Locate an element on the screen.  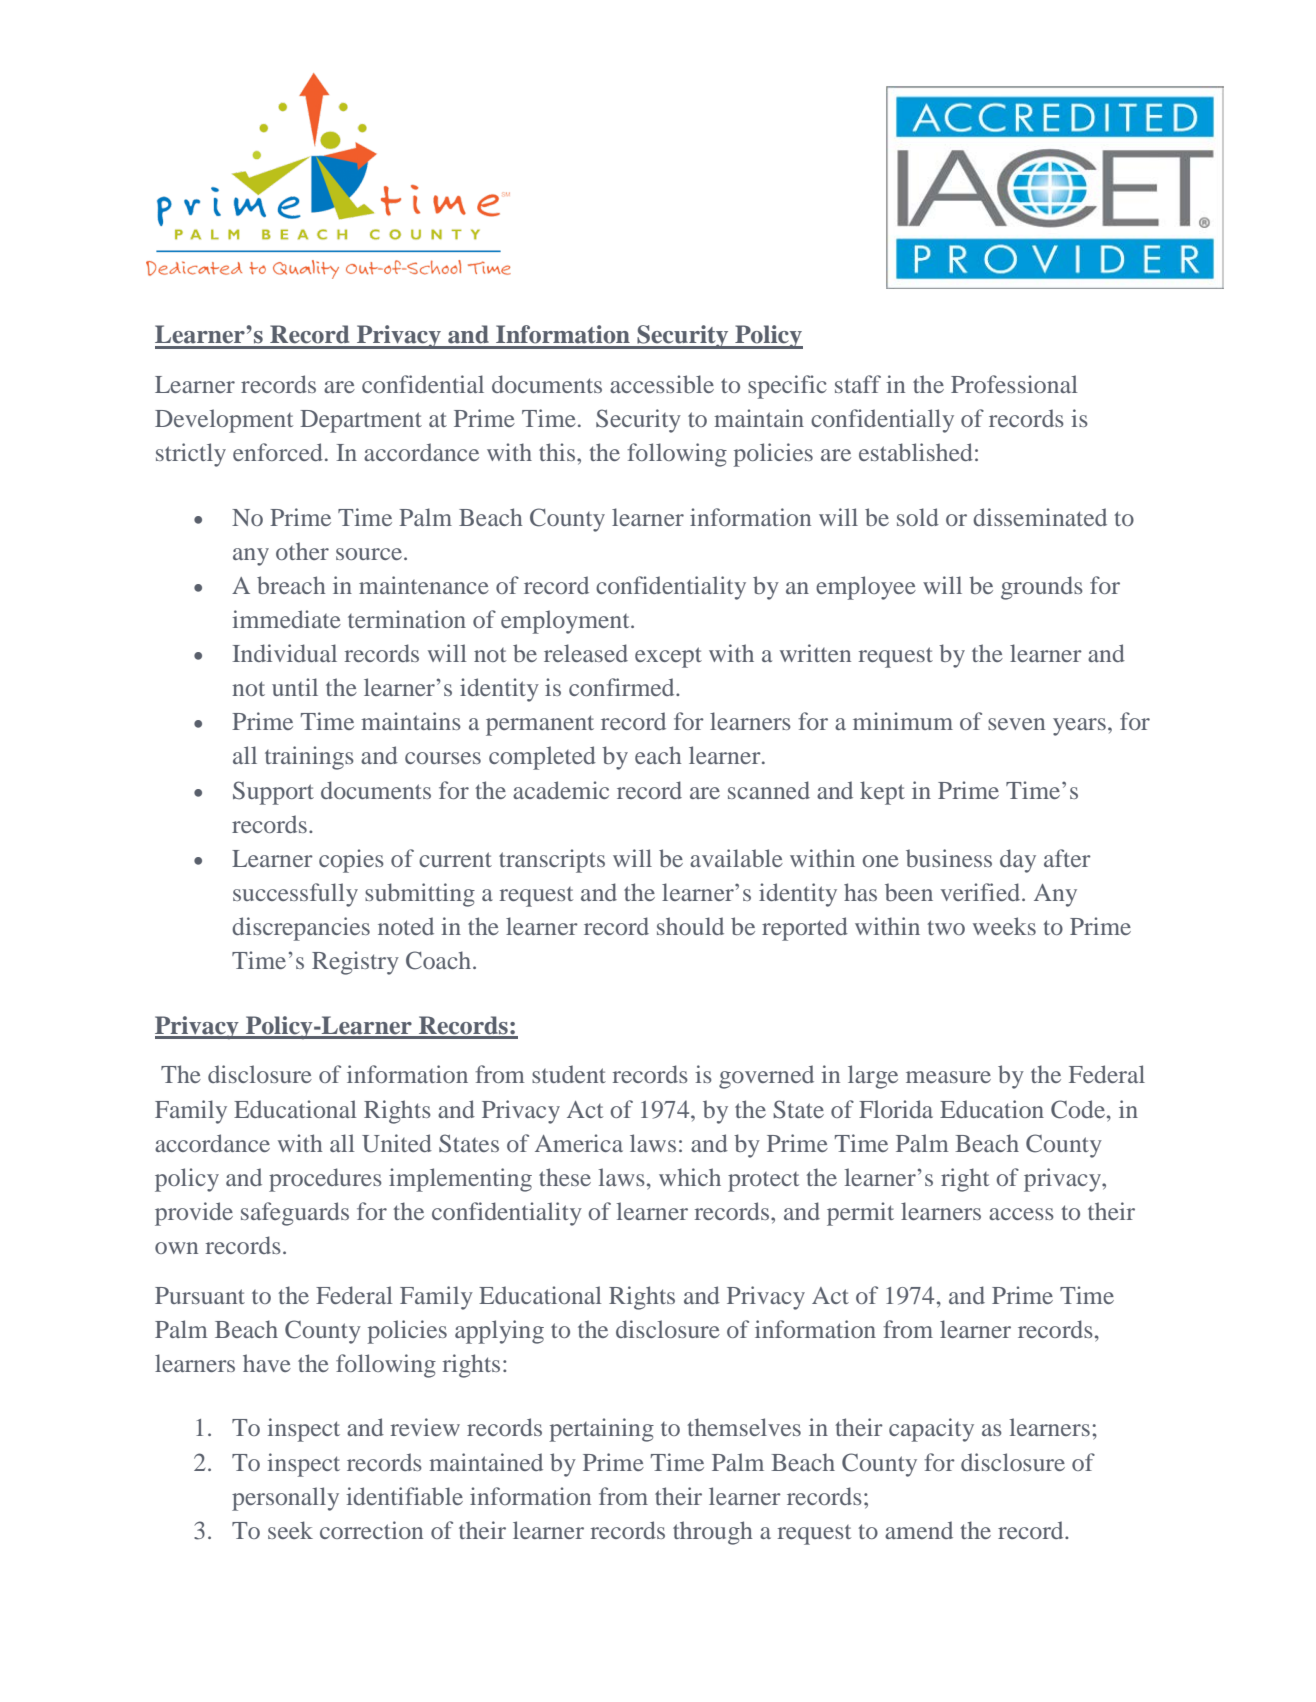
Support is located at coordinates (273, 793).
